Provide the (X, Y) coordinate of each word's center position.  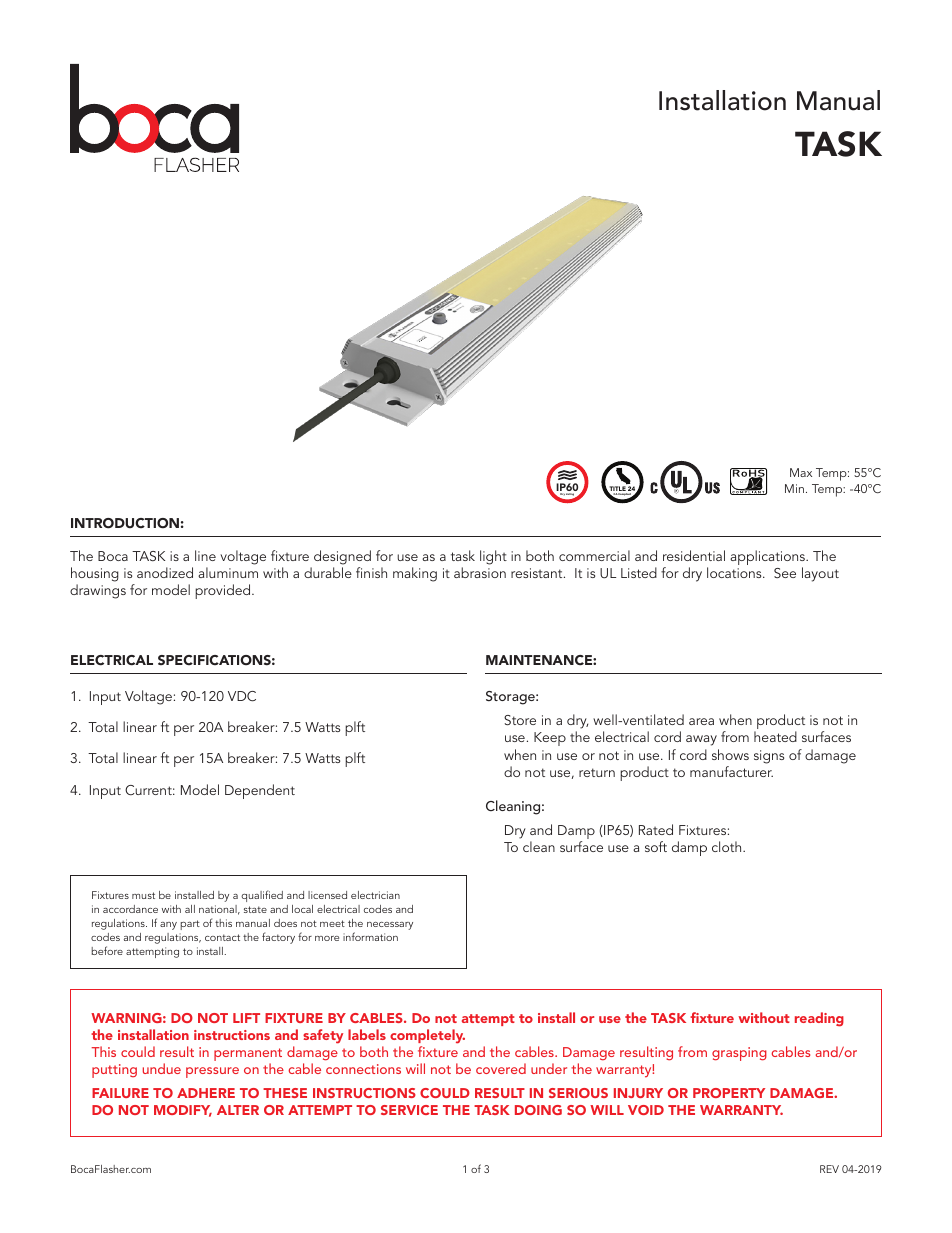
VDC (242, 696)
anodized (165, 572)
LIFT (246, 1018)
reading (819, 1019)
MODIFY (183, 1111)
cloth (728, 846)
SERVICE (409, 1110)
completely (427, 1036)
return (597, 772)
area (701, 721)
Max (801, 472)
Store (520, 720)
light (493, 557)
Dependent (260, 791)
